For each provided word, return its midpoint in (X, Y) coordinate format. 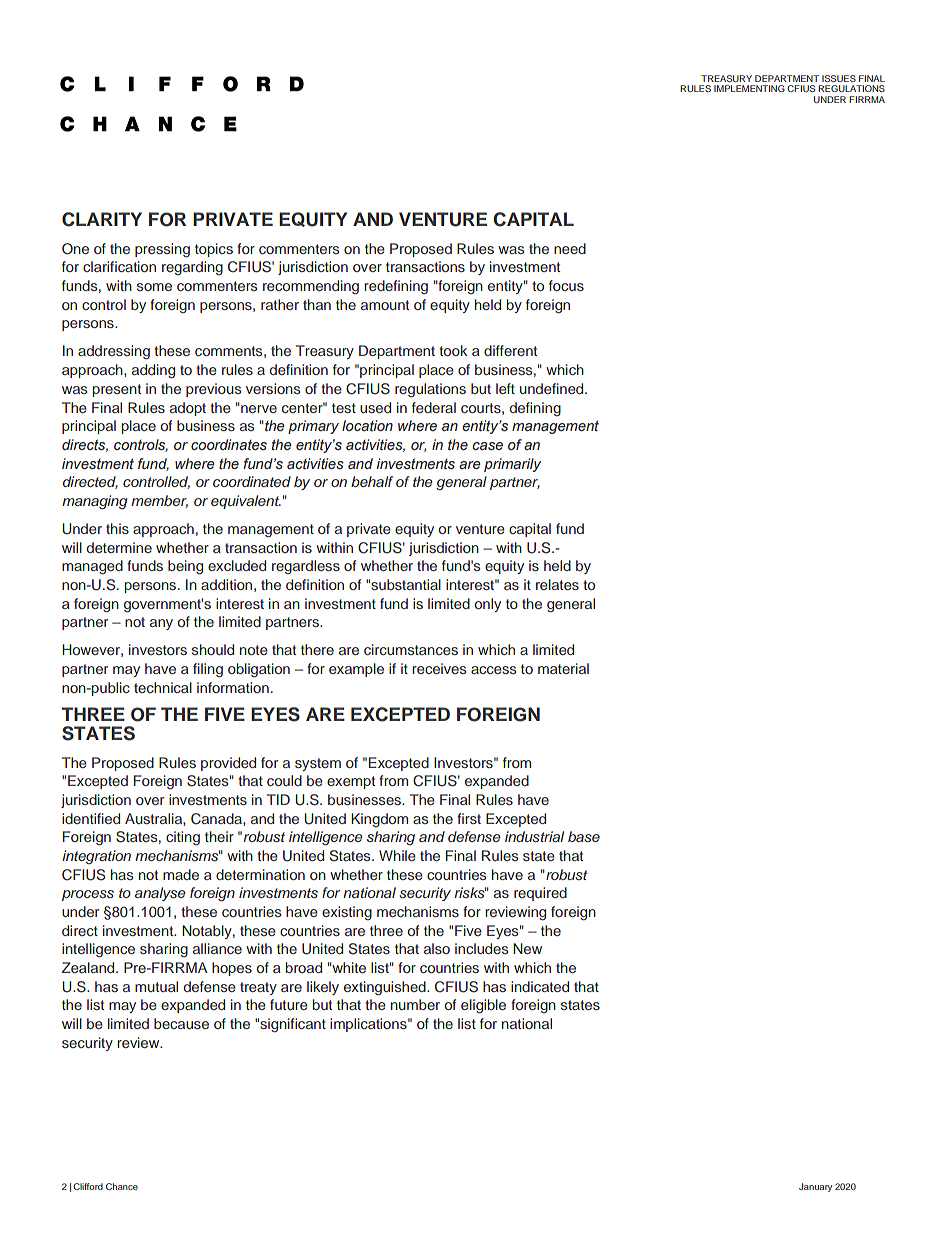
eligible (483, 1006)
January (815, 1187)
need (570, 248)
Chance (122, 1186)
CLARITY (102, 219)
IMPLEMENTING (749, 88)
